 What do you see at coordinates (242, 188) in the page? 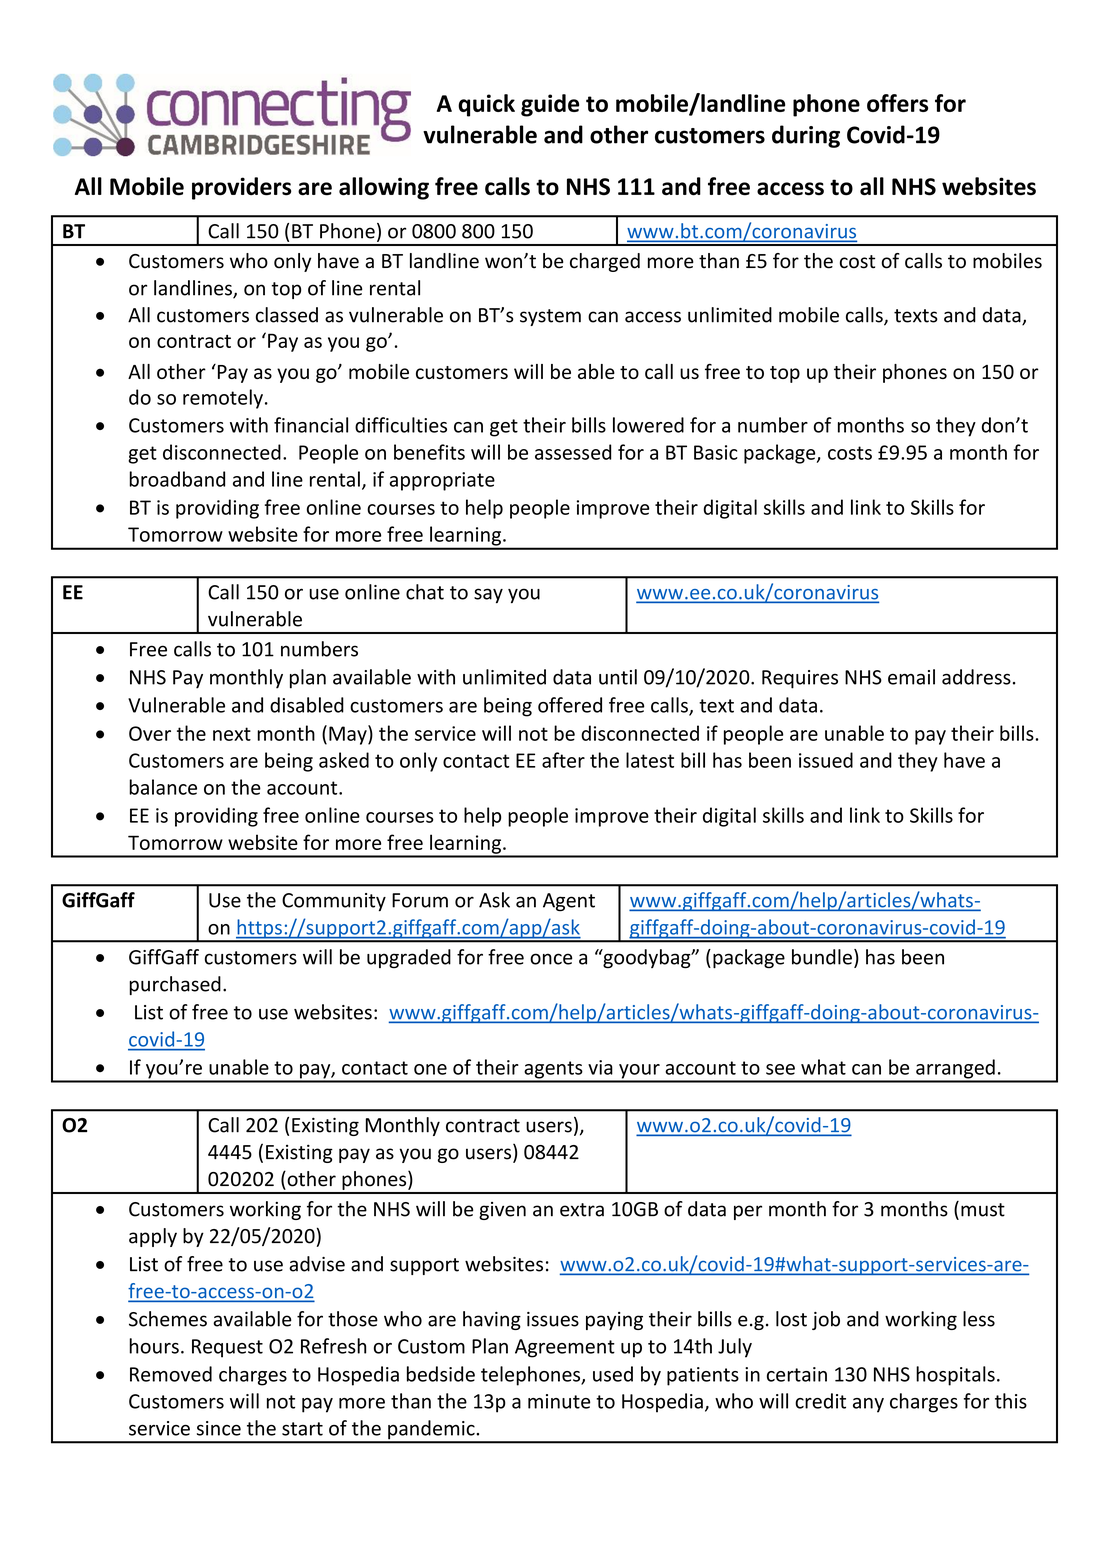
I see `providers` at bounding box center [242, 188].
